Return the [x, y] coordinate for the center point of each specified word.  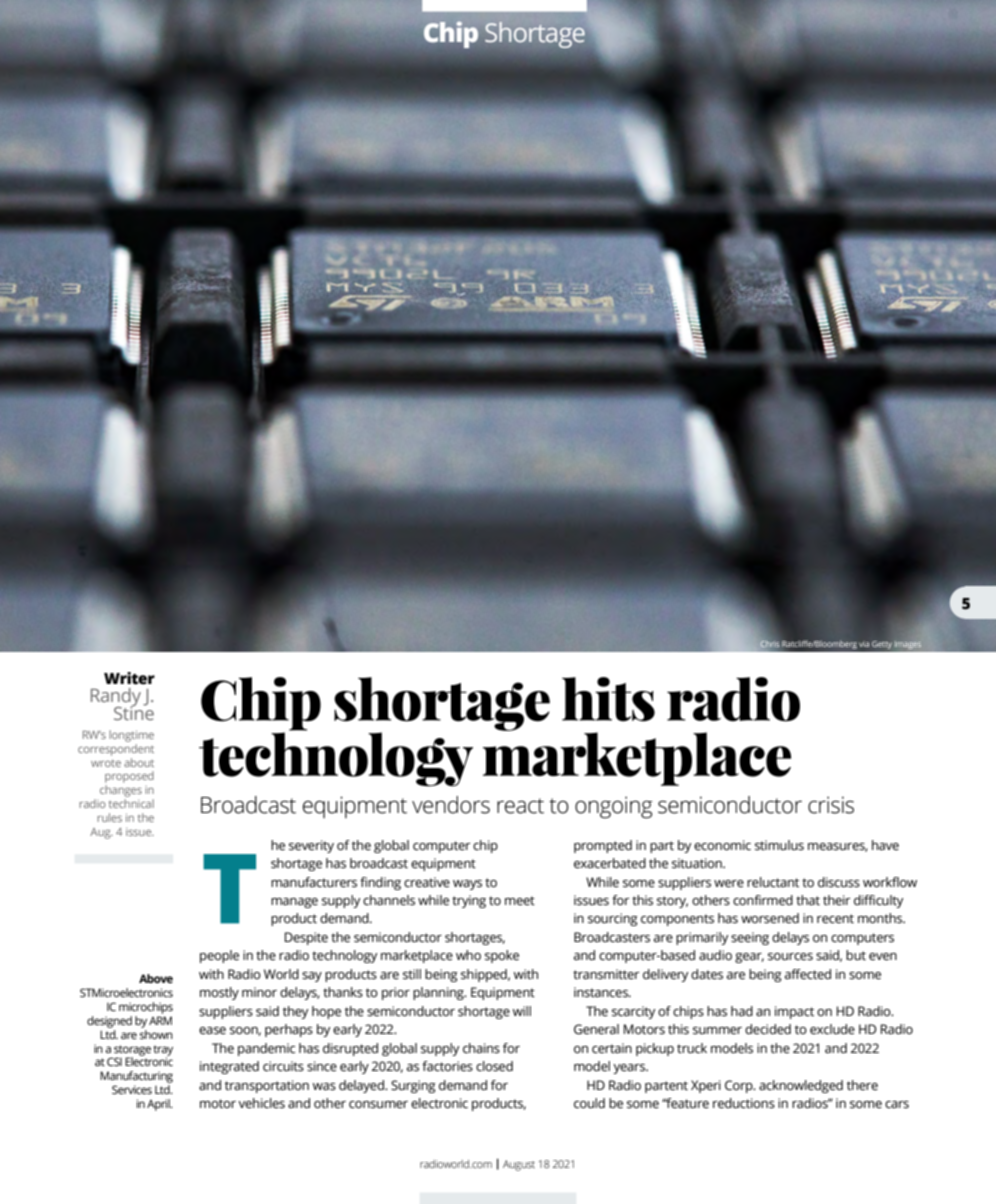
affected [808, 974]
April [159, 1105]
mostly [219, 993]
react [520, 806]
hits [608, 699]
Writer [129, 678]
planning [439, 993]
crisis [831, 805]
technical [131, 803]
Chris [769, 644]
